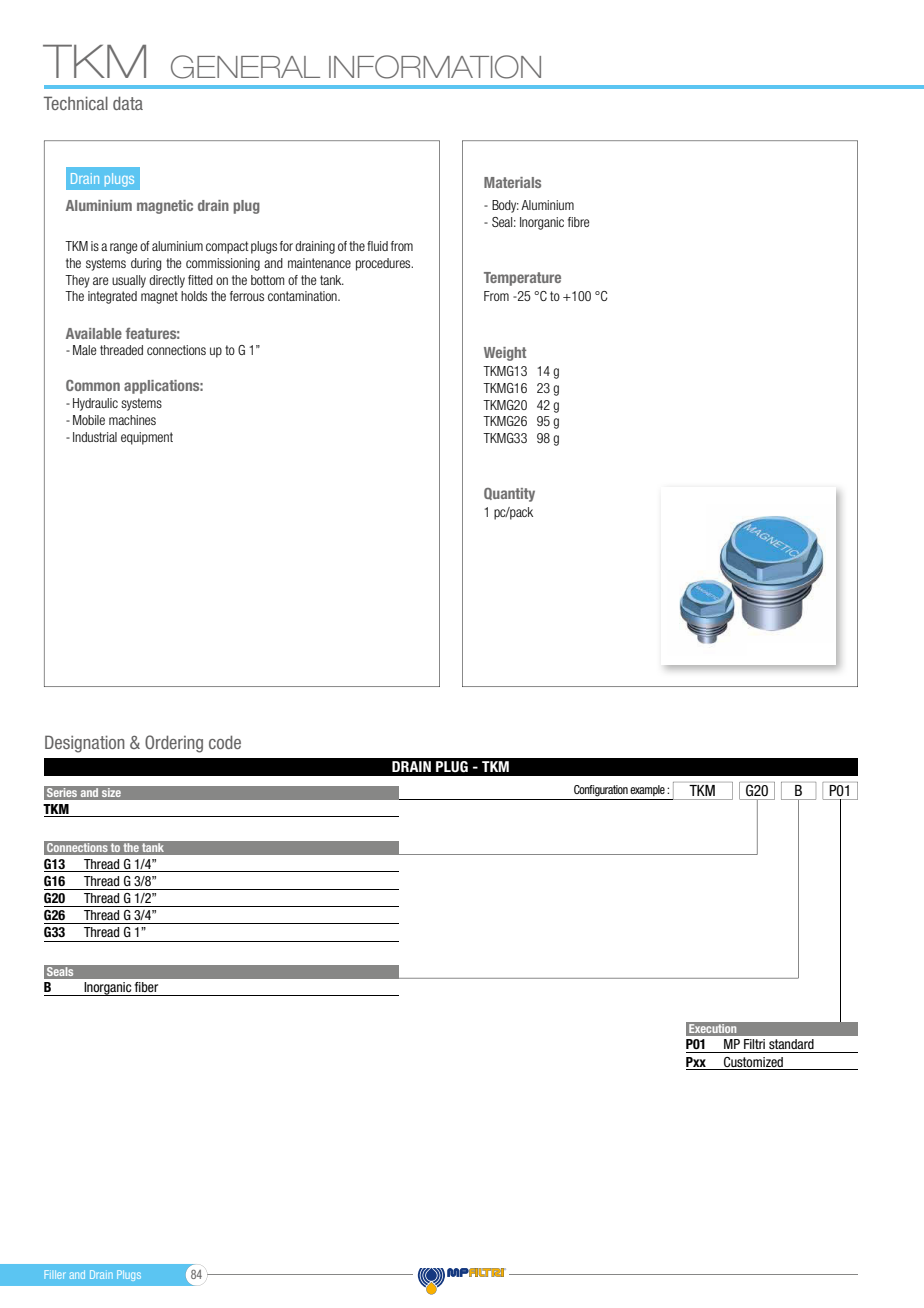  I want to click on machines, so click(132, 420).
